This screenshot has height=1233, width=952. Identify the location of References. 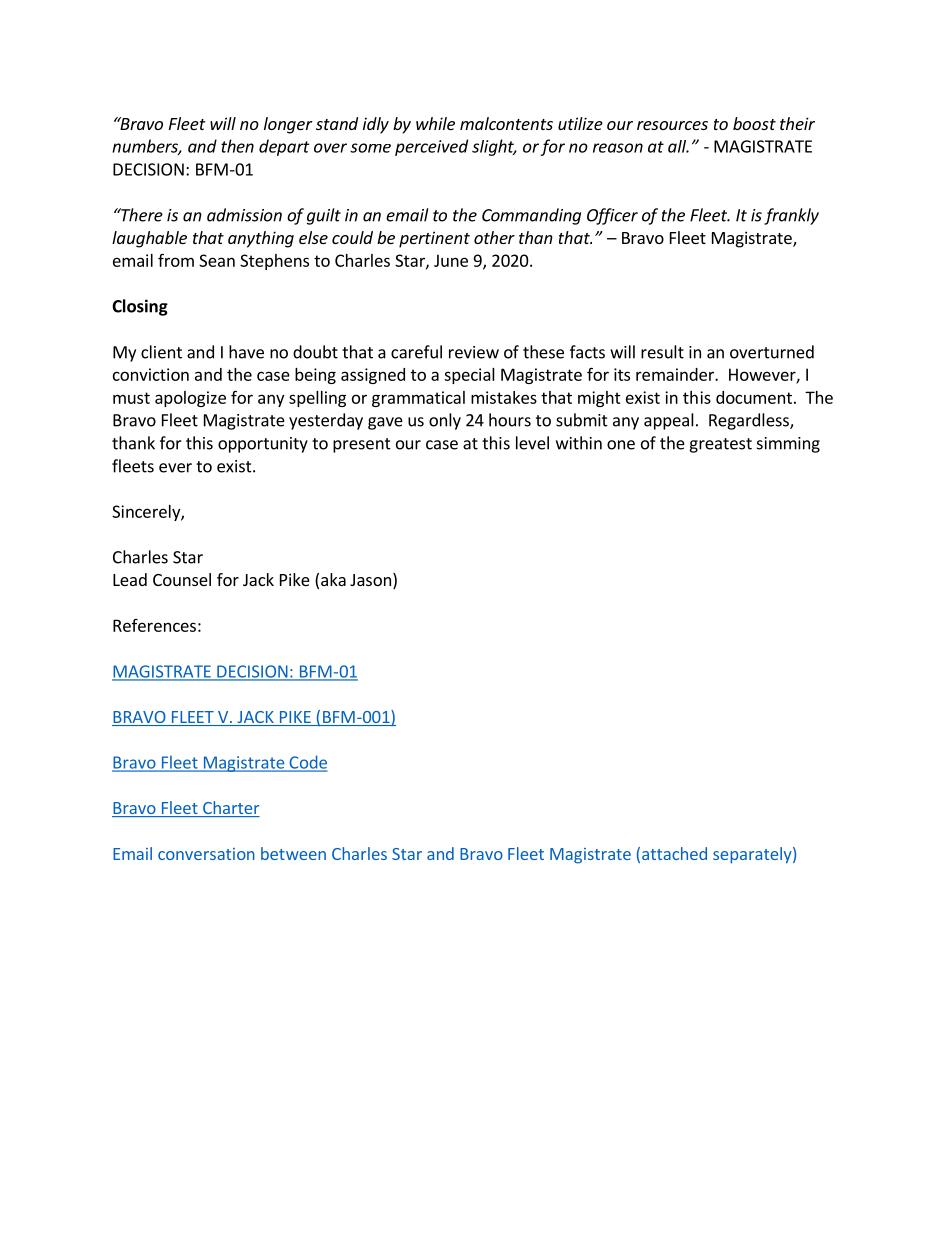
(154, 625).
